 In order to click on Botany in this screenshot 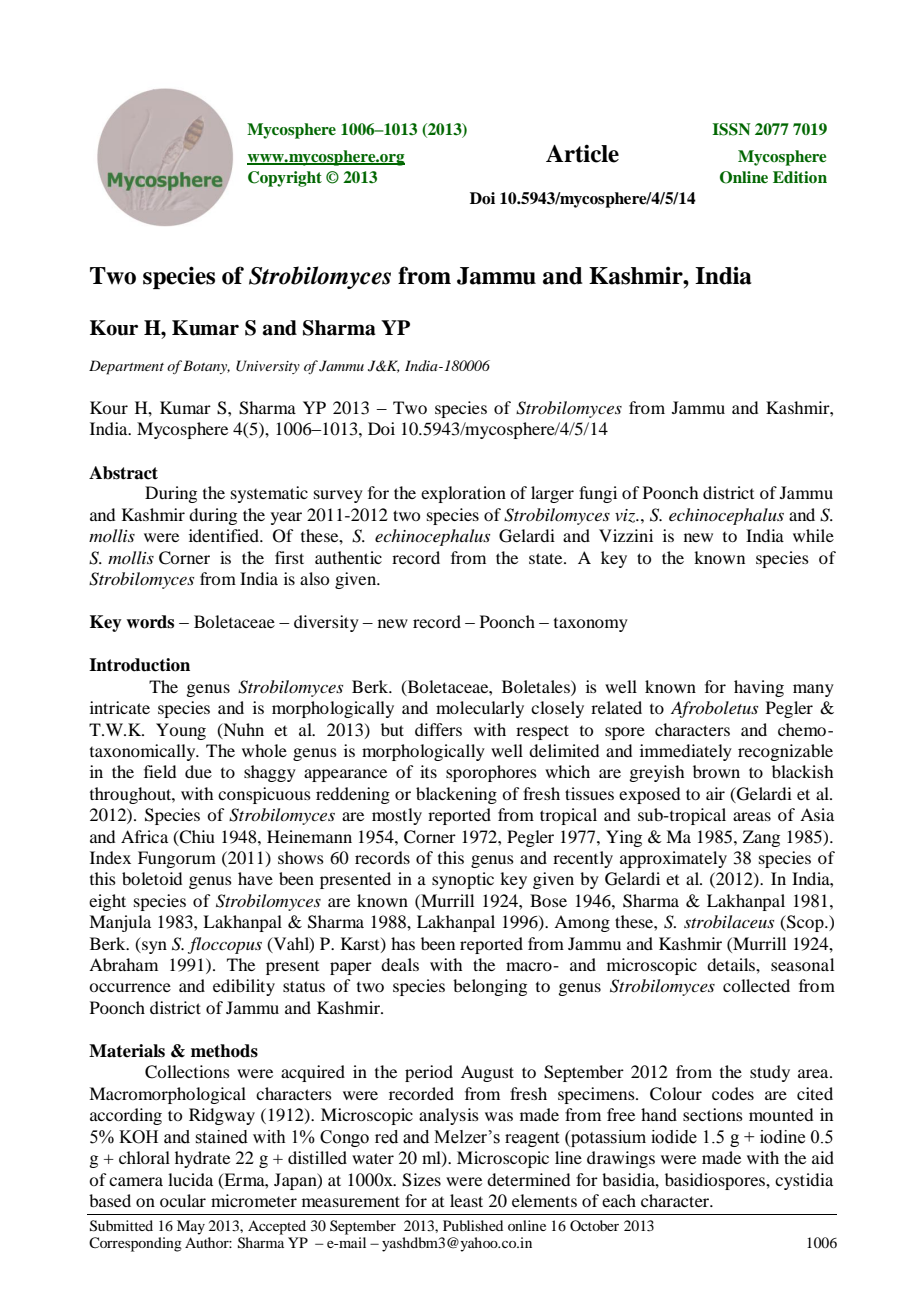, I will do `click(206, 367)`.
